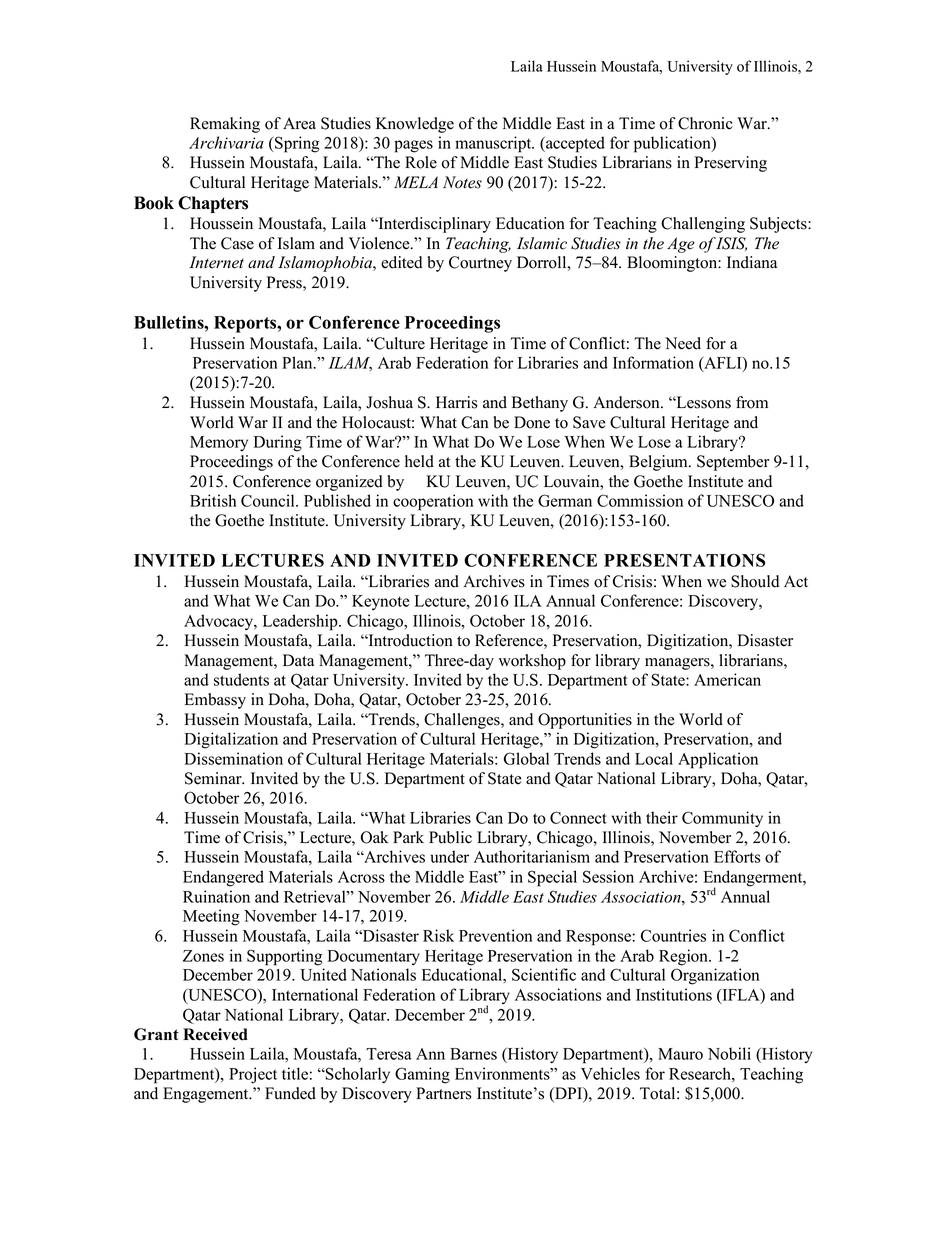  Describe the element at coordinates (225, 125) in the document. I see `Remaking` at that location.
